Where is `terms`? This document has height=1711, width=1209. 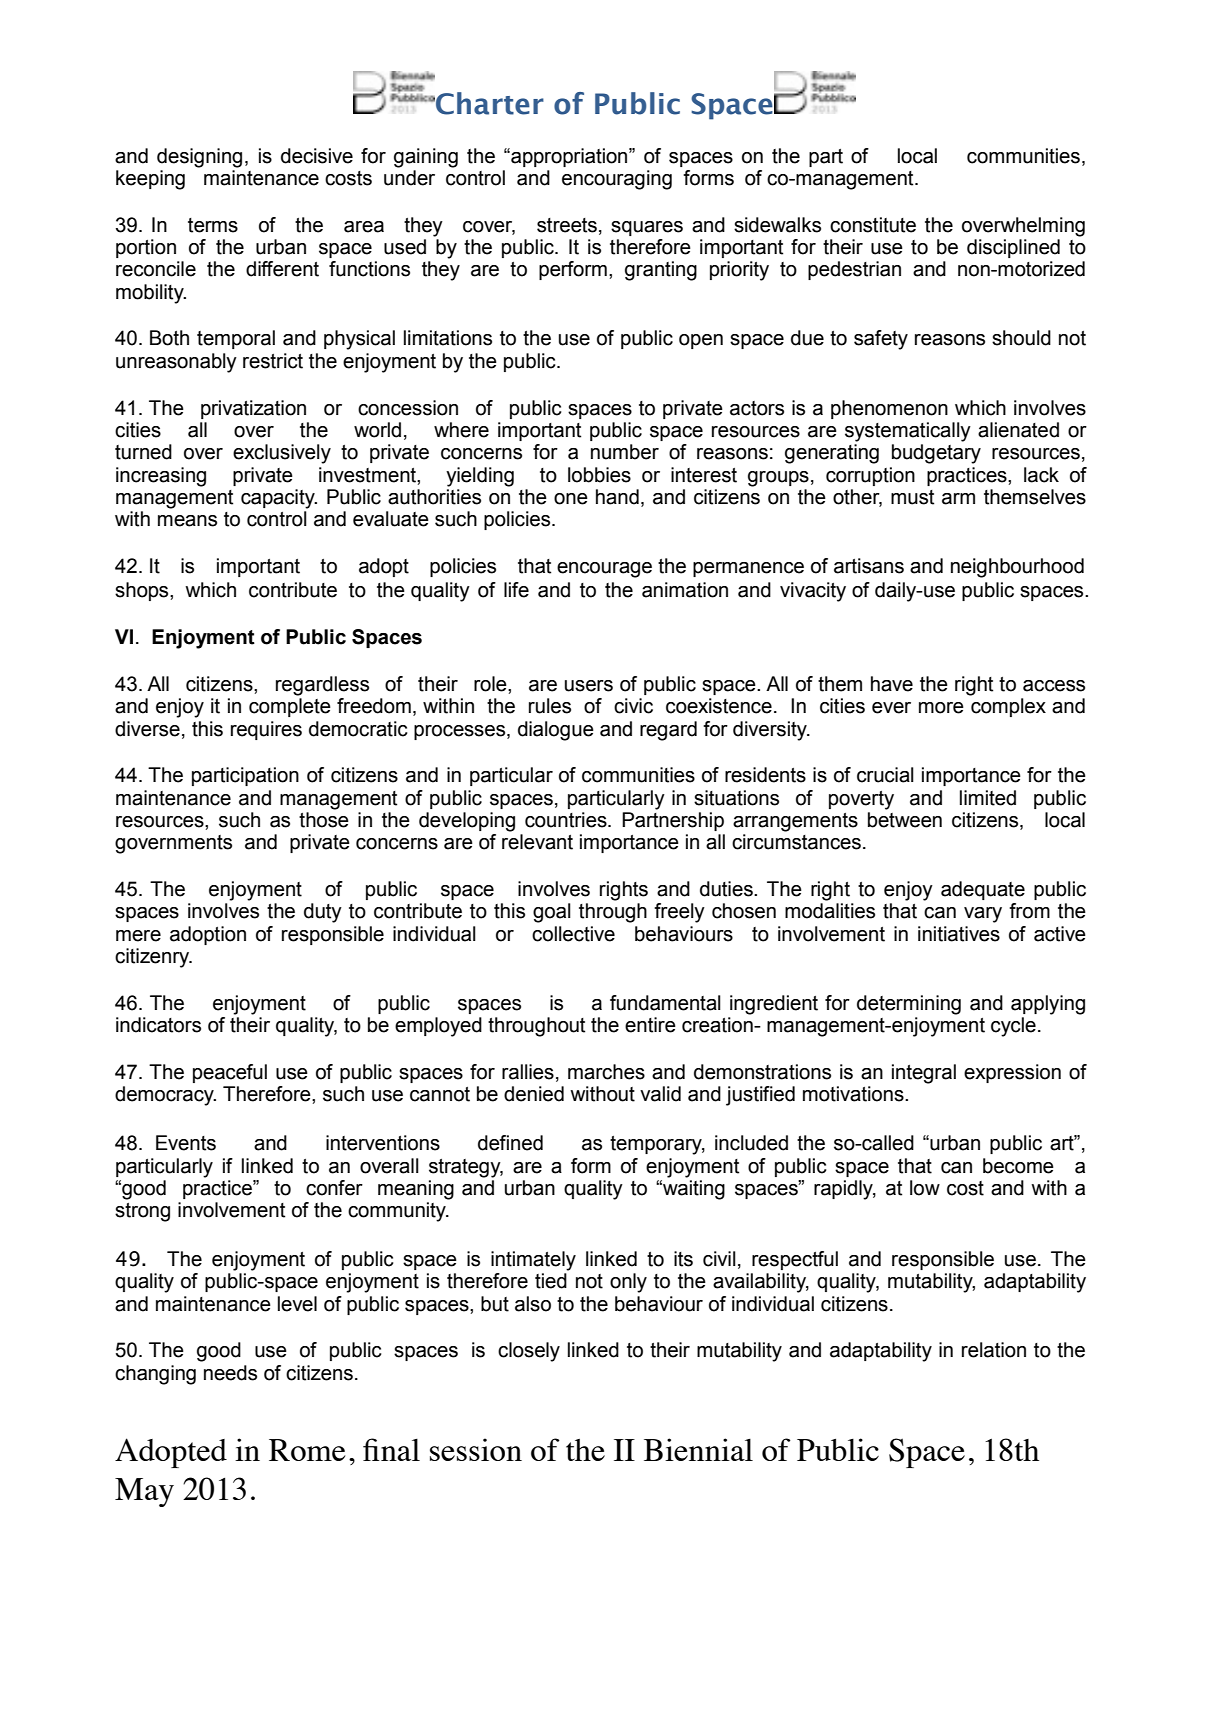 terms is located at coordinates (213, 225).
